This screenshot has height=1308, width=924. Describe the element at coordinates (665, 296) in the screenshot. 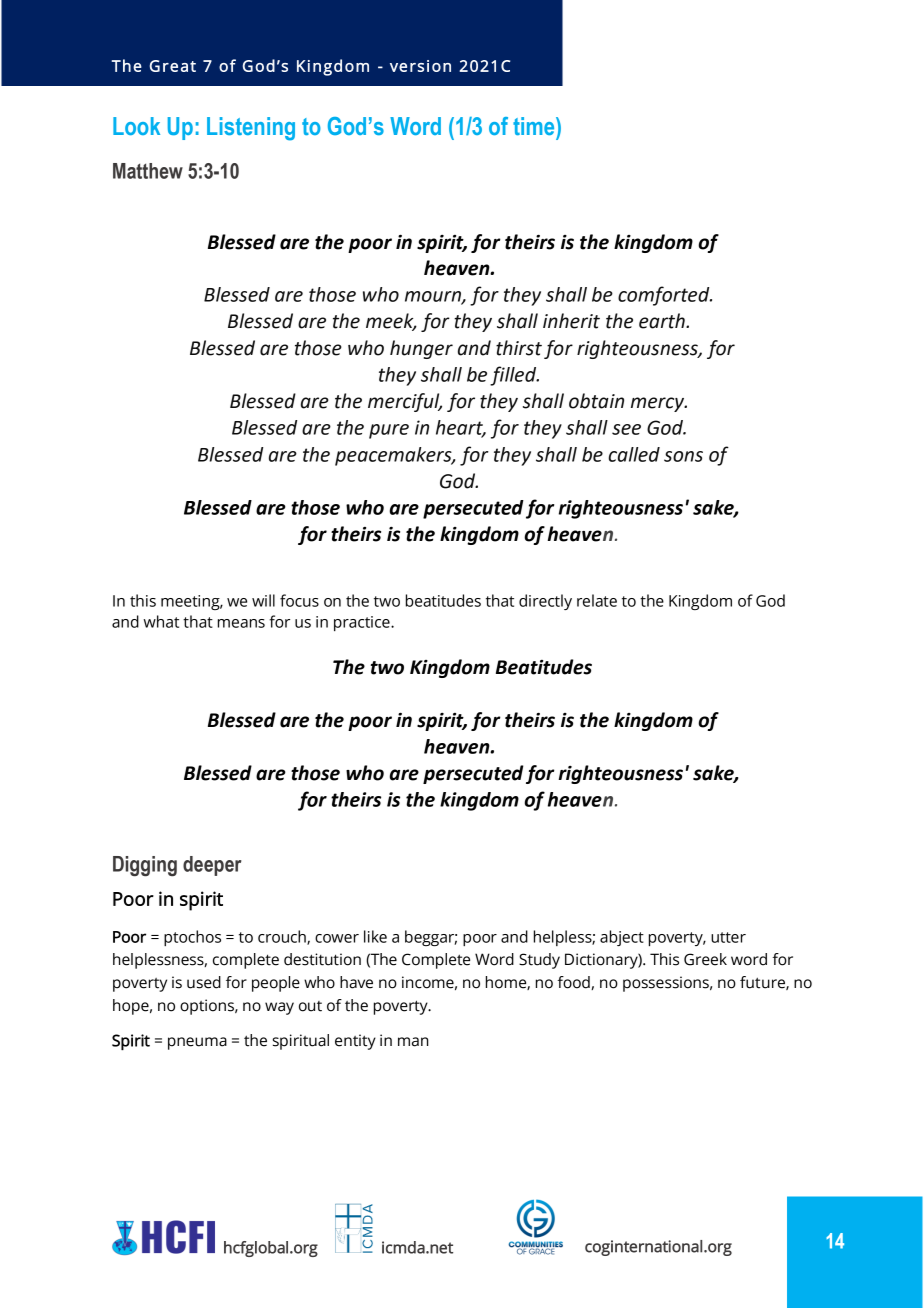

I see `comforted` at that location.
